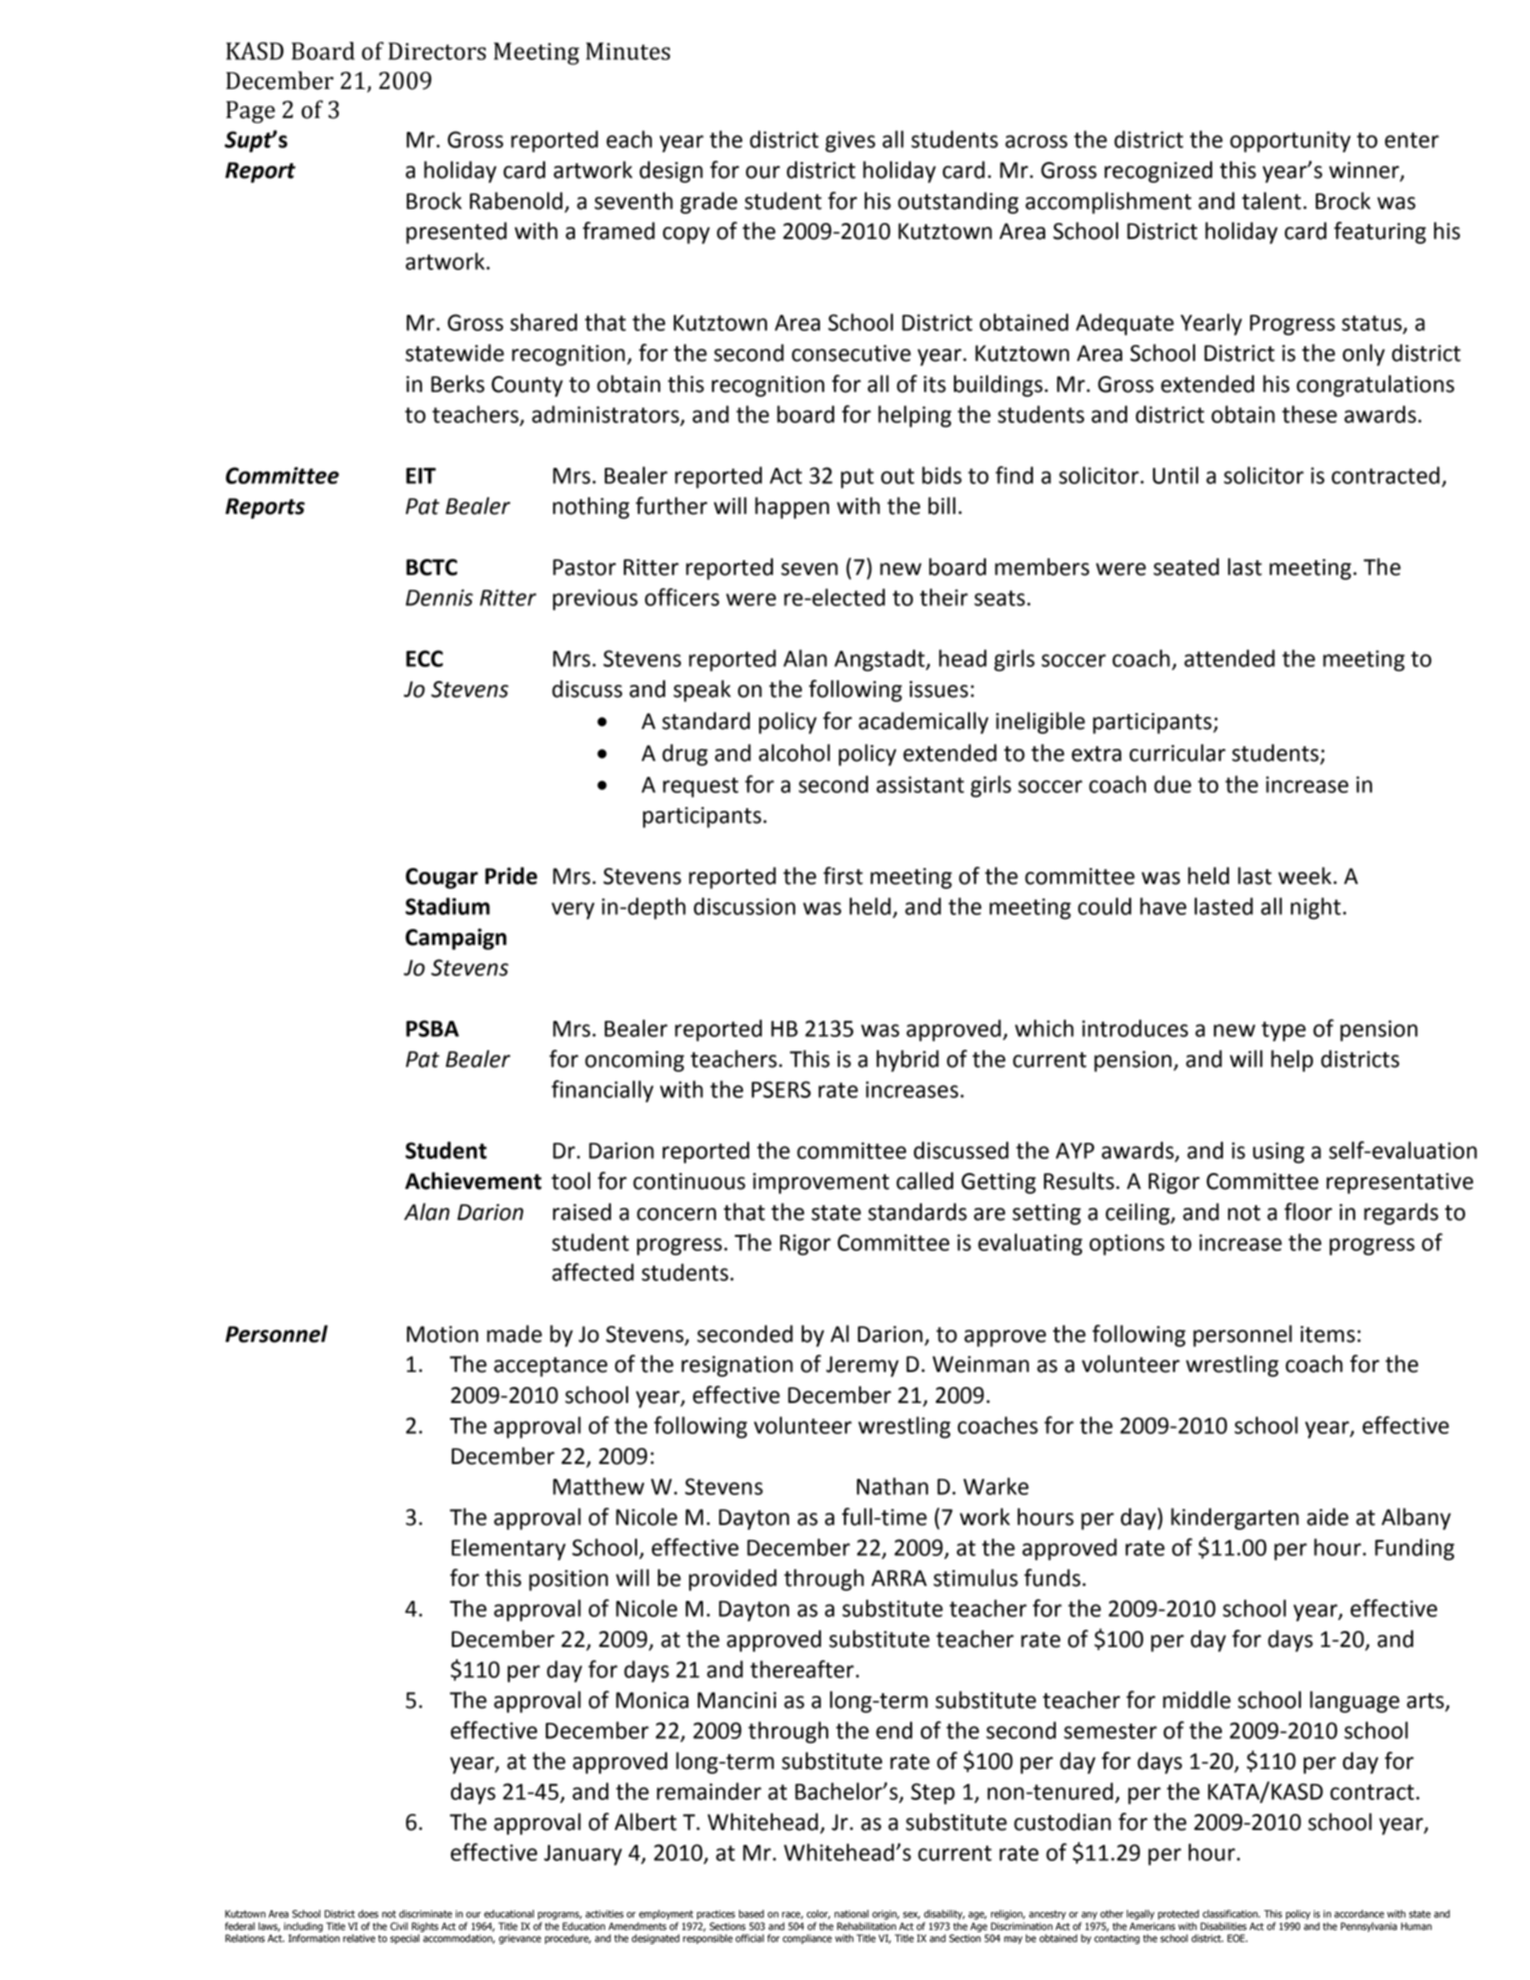  I want to click on national, so click(851, 1914).
